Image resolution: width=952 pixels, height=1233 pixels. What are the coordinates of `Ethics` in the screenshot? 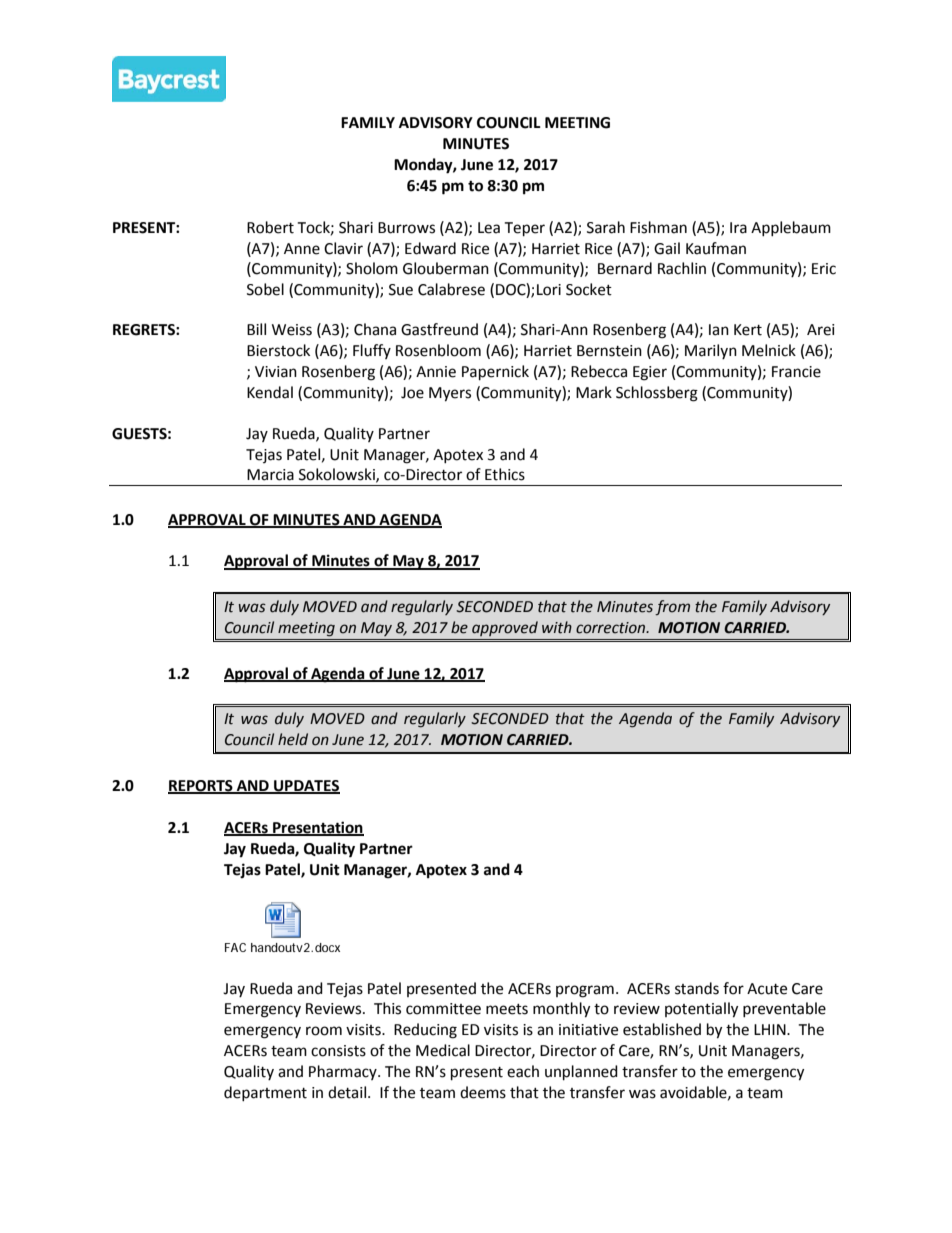 It's located at (505, 474).
